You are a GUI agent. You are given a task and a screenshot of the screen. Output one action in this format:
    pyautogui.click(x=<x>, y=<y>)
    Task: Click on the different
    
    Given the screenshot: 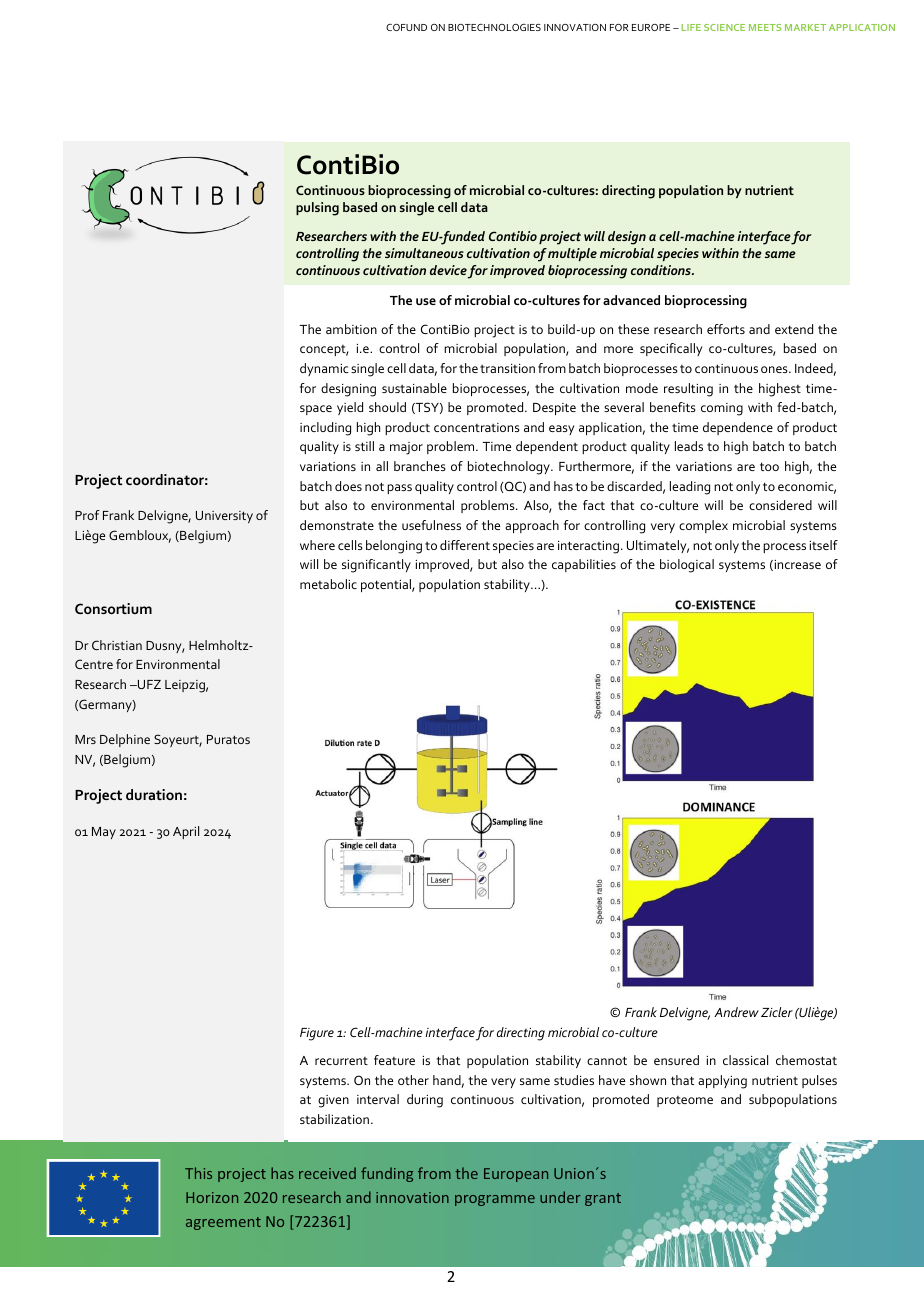 What is the action you would take?
    pyautogui.click(x=465, y=545)
